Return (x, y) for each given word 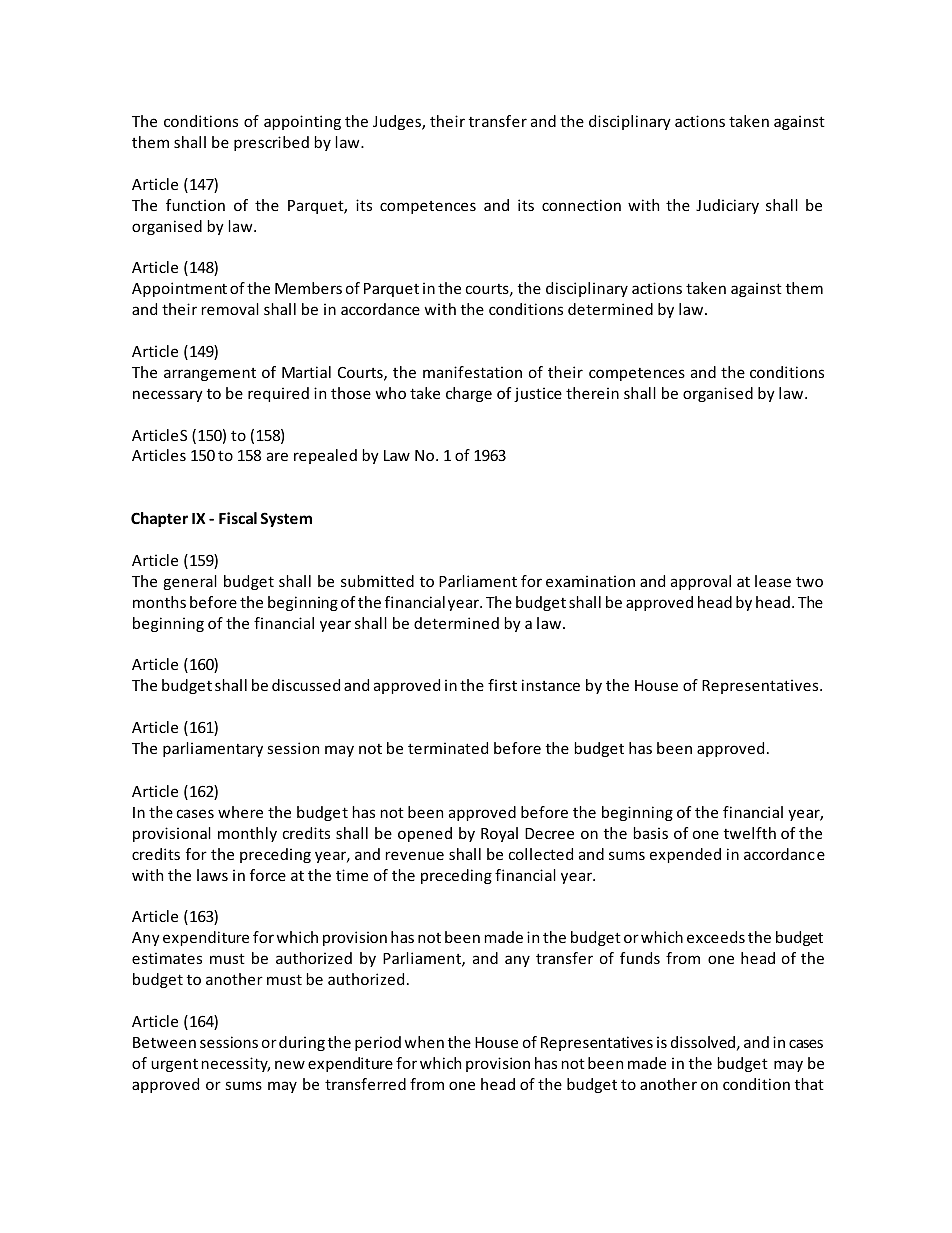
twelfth (750, 833)
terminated (448, 748)
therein (592, 393)
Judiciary (727, 206)
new (290, 1064)
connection (581, 205)
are (277, 456)
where (240, 812)
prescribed (271, 143)
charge (469, 394)
